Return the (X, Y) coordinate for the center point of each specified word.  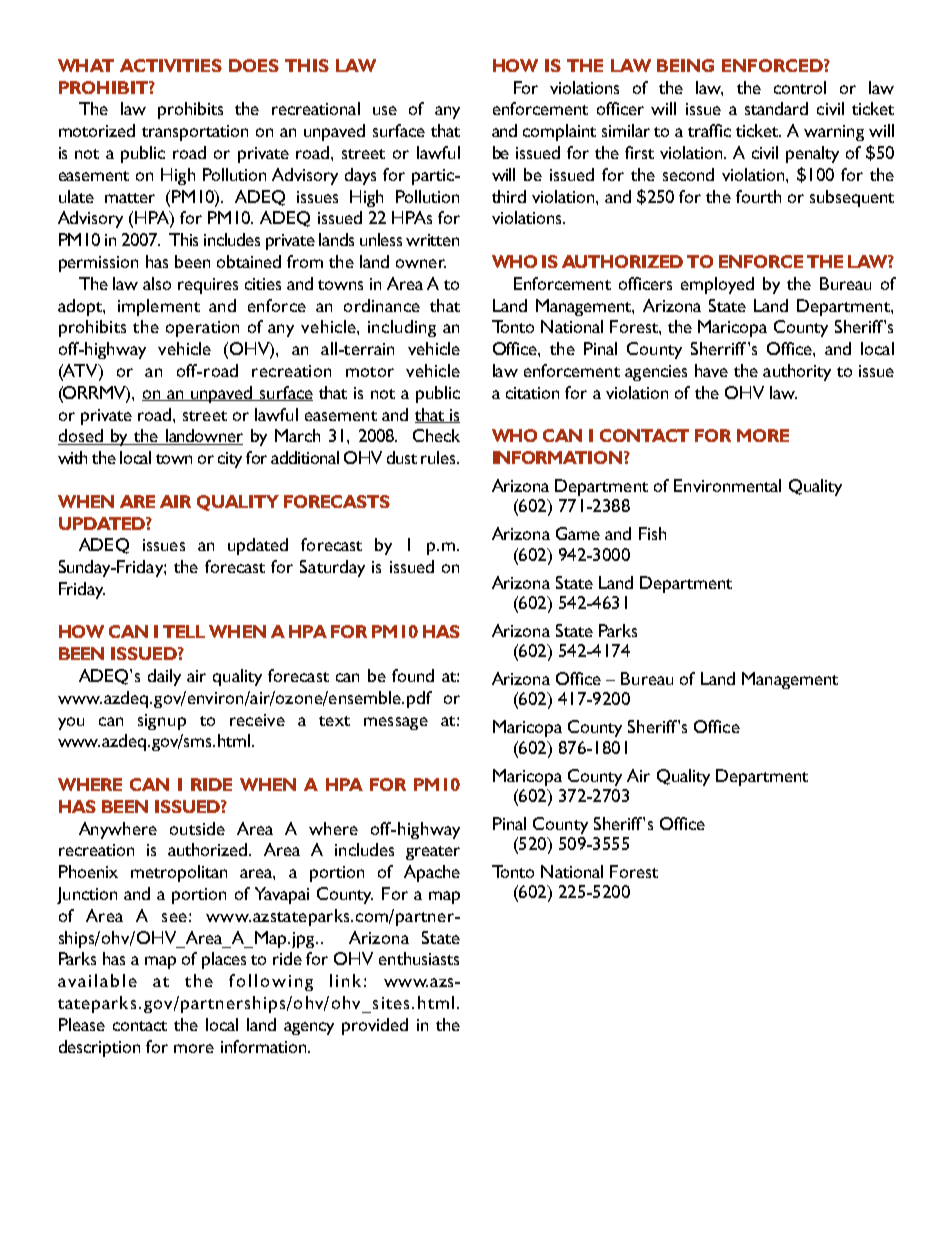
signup (162, 722)
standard (776, 108)
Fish (652, 533)
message (396, 723)
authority (797, 372)
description (99, 1048)
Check (436, 435)
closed (81, 437)
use (385, 110)
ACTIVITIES (171, 65)
